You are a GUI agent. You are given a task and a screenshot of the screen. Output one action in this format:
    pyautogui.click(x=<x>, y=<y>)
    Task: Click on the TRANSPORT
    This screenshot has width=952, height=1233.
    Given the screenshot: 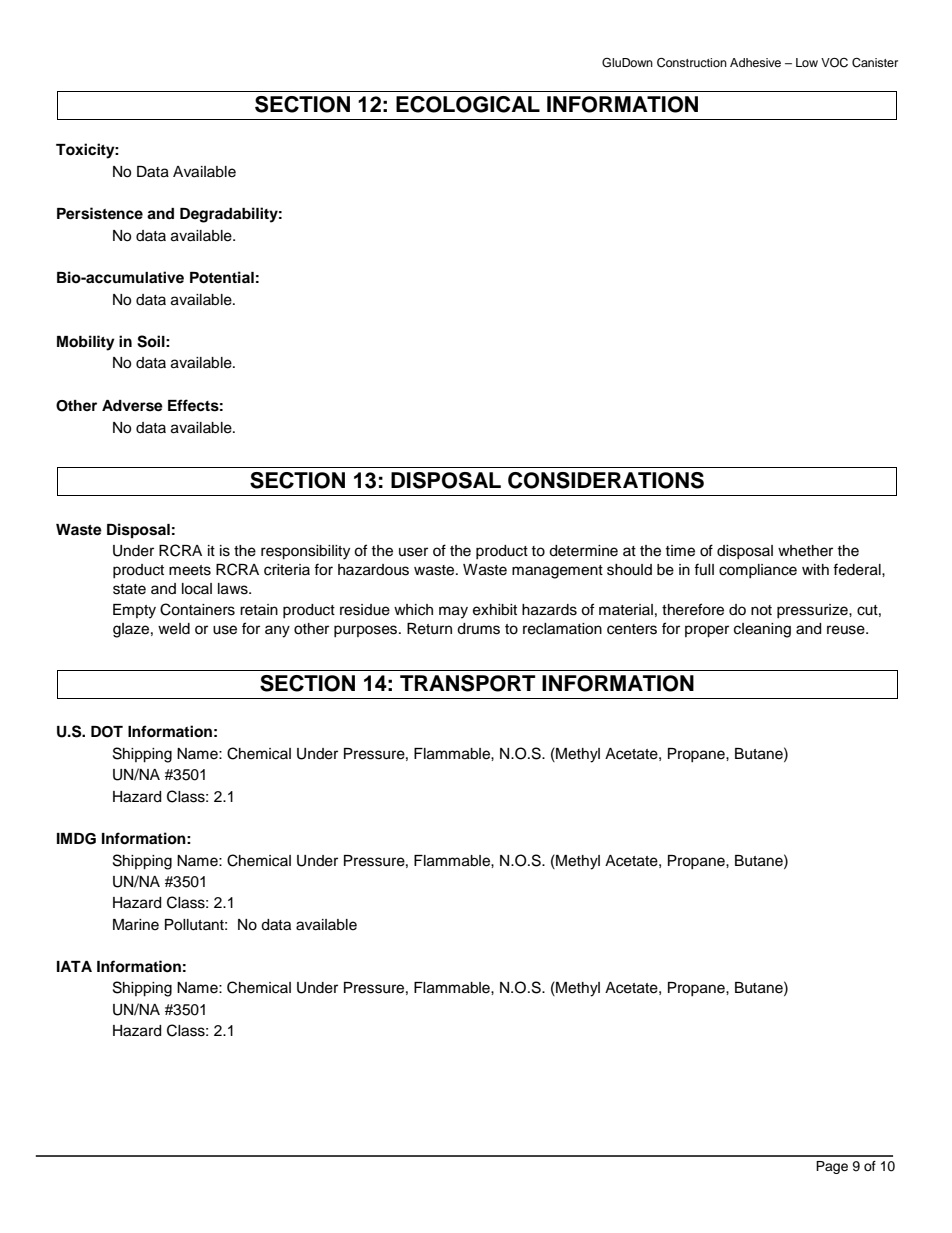 What is the action you would take?
    pyautogui.click(x=467, y=683)
